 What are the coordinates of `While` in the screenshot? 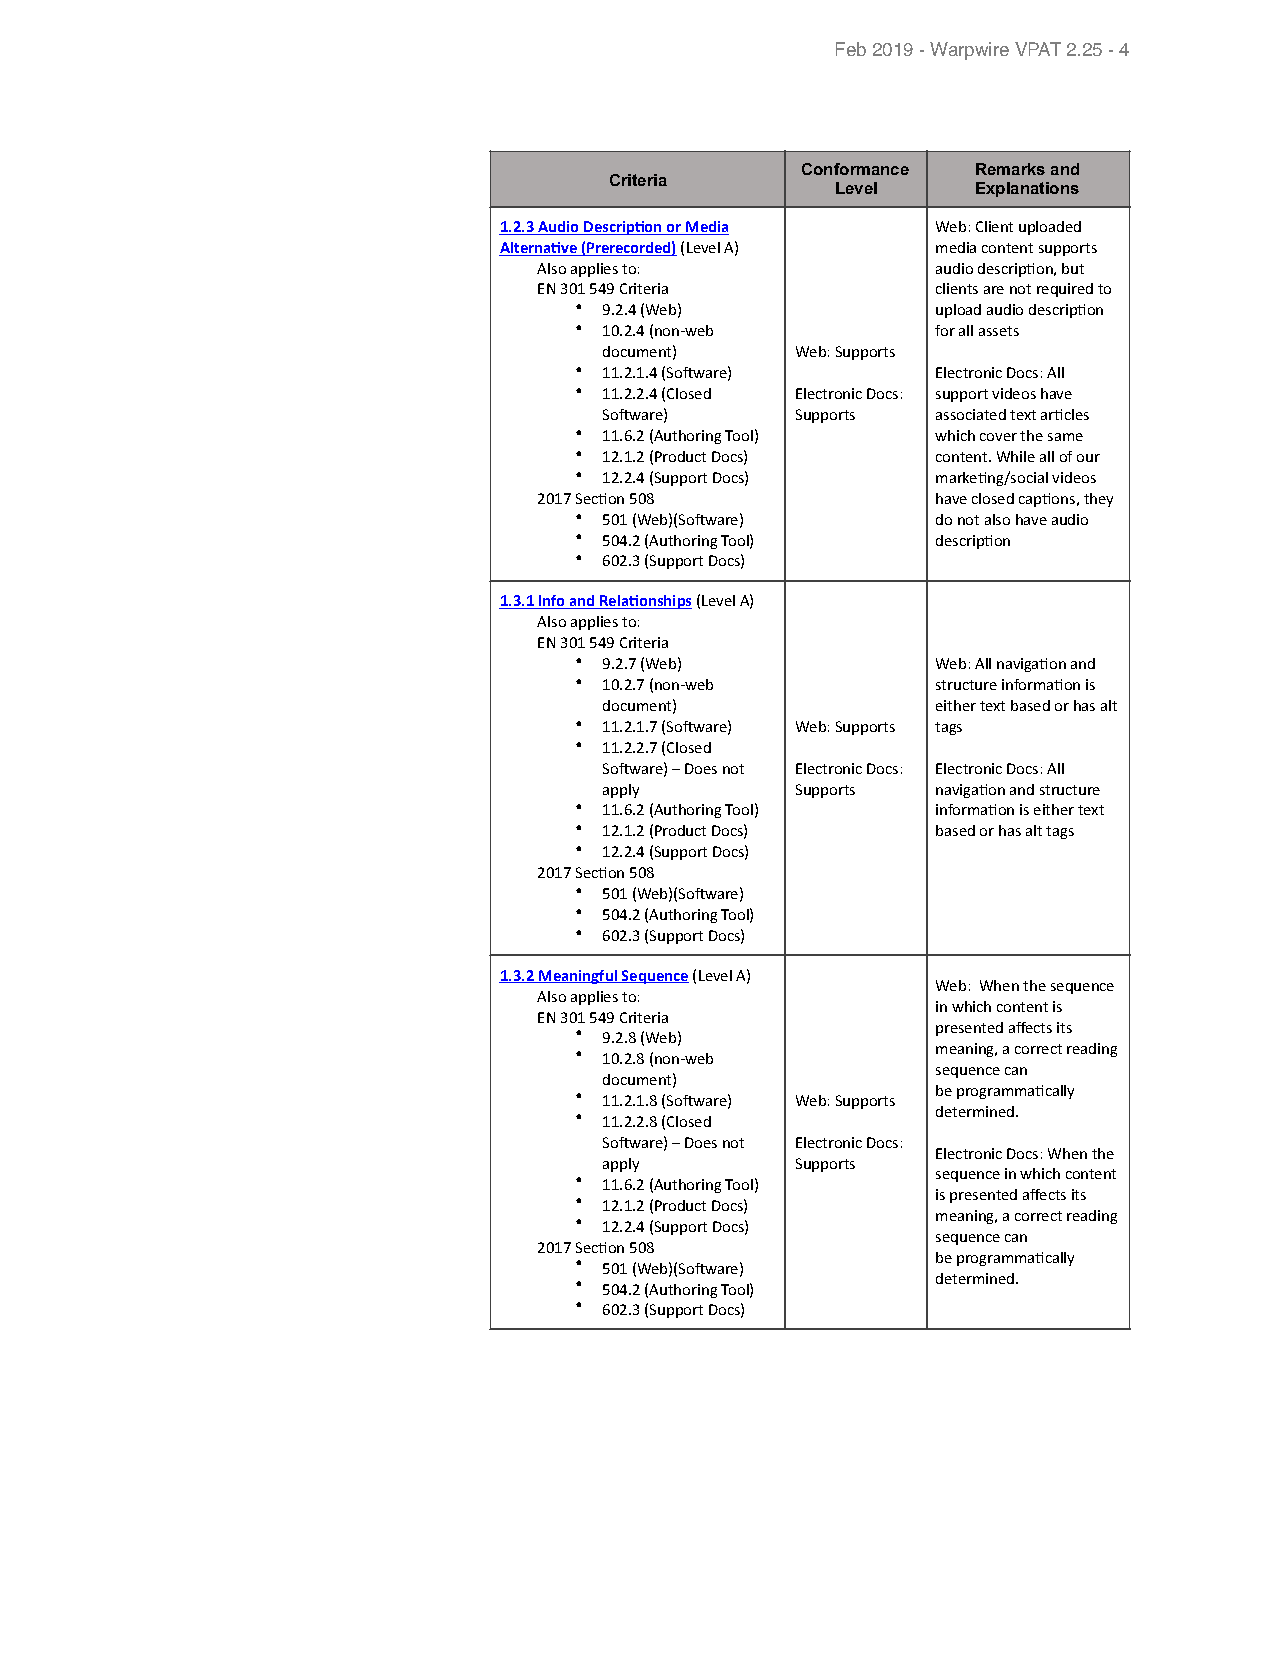 It's located at (1016, 456).
